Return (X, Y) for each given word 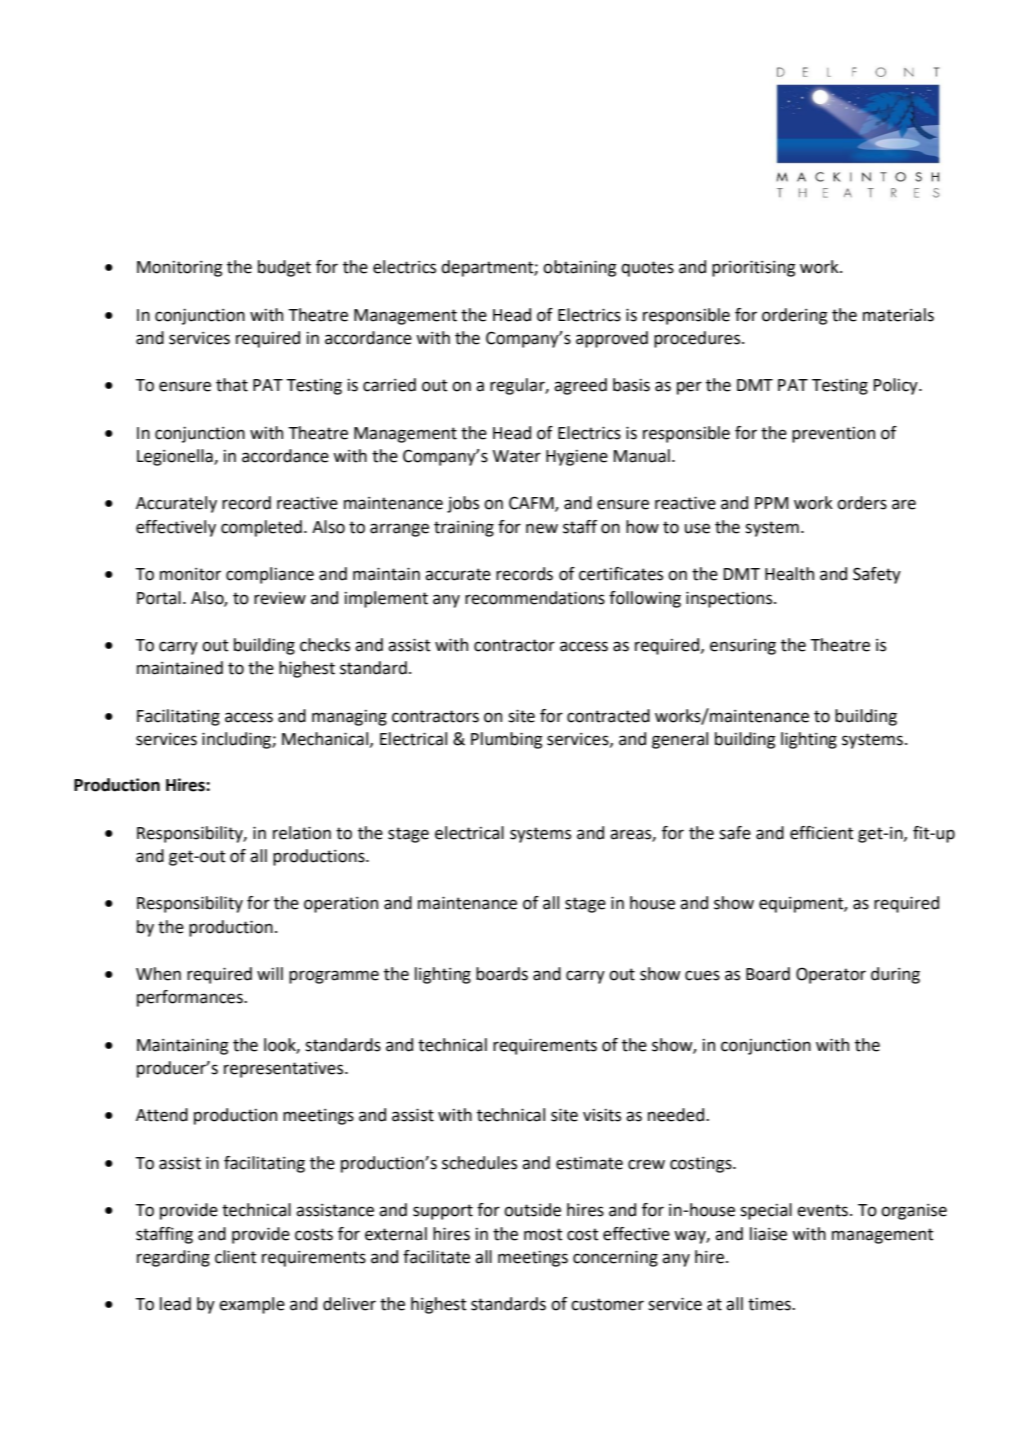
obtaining (579, 268)
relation (302, 833)
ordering (794, 316)
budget (284, 268)
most (543, 1234)
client (236, 1257)
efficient (822, 833)
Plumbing (506, 740)
